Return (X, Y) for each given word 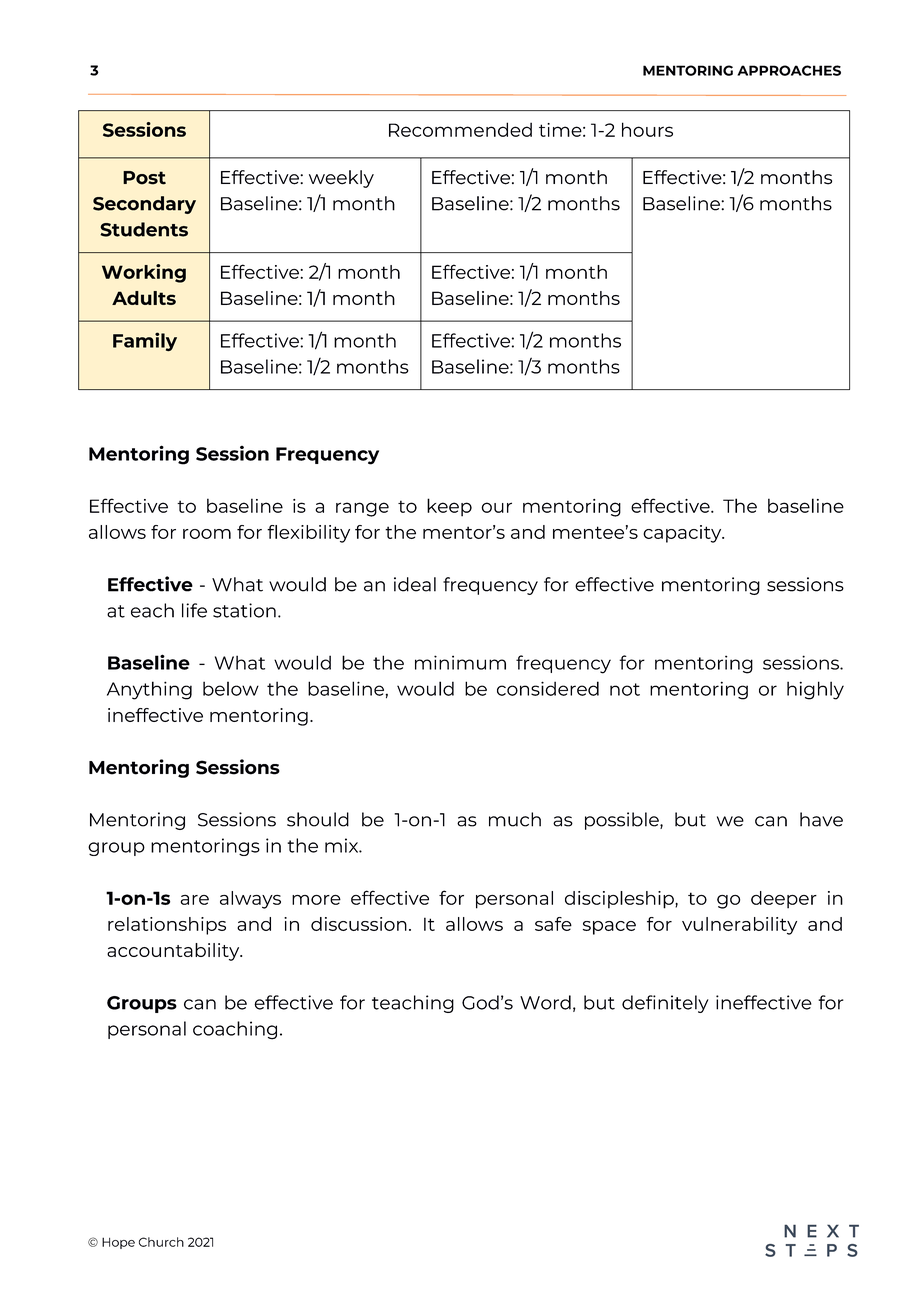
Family (145, 341)
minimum (460, 662)
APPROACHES (789, 70)
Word (545, 1002)
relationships (167, 926)
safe (553, 924)
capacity (683, 534)
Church (161, 1242)
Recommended (460, 129)
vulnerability (739, 926)
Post (144, 178)
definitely (665, 1004)
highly (815, 690)
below (231, 688)
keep (449, 507)
